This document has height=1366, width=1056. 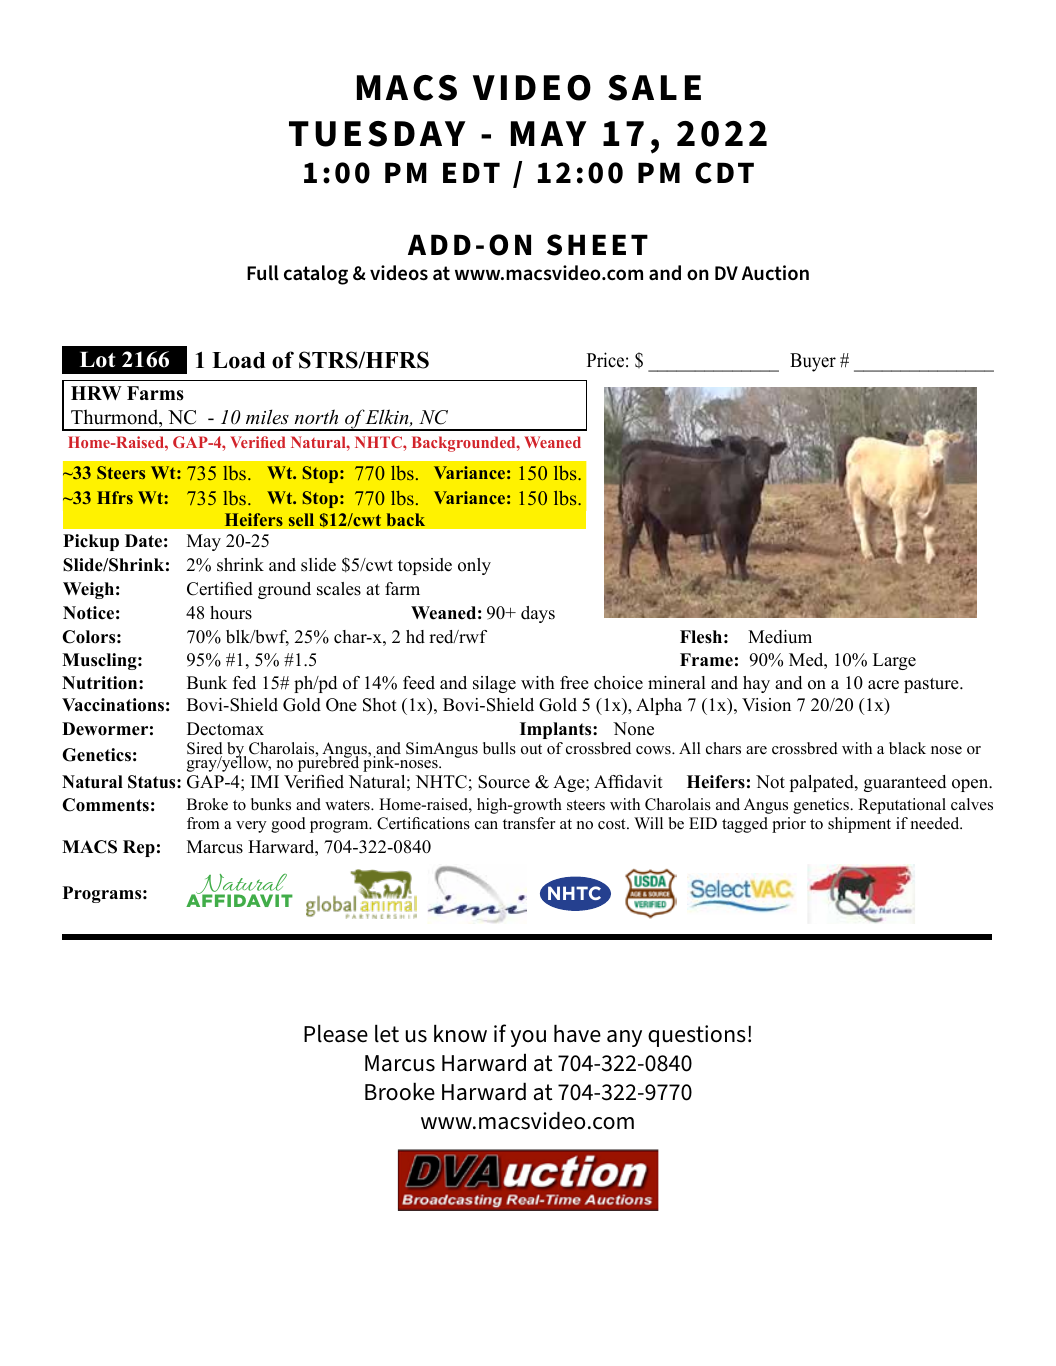 I want to click on silage, so click(x=494, y=684).
